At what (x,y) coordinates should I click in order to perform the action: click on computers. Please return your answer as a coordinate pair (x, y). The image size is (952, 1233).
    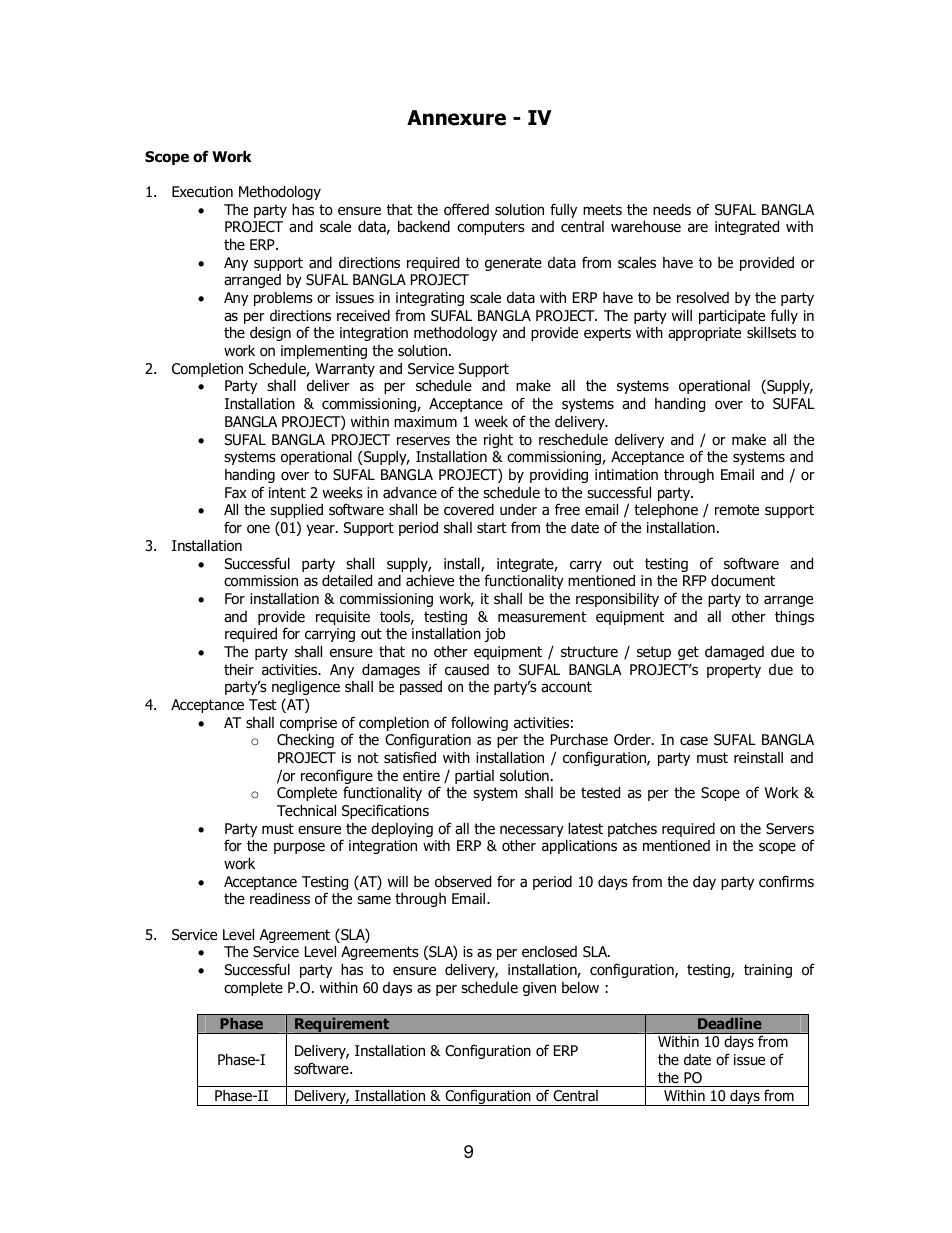
    Looking at the image, I should click on (491, 228).
